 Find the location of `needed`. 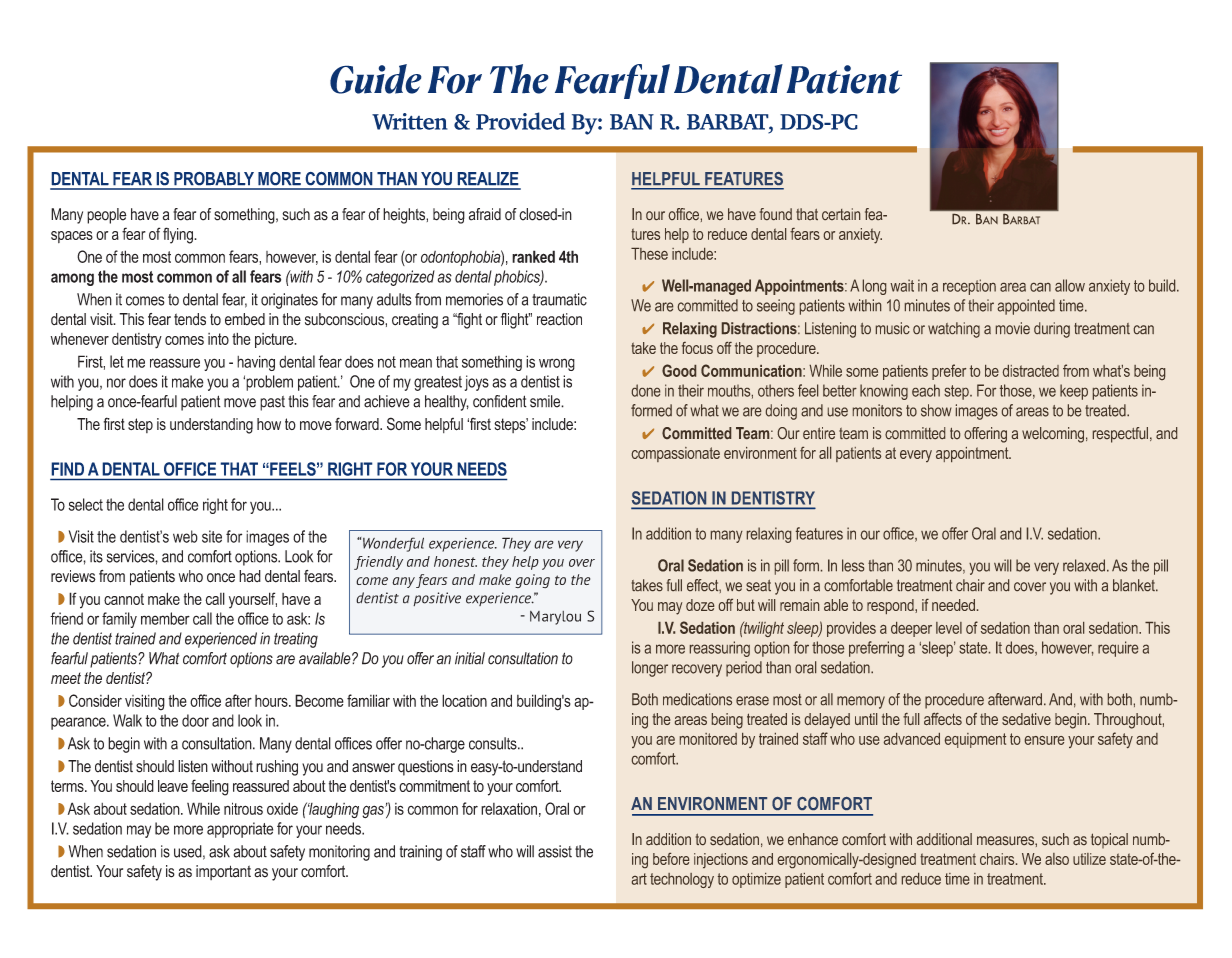

needed is located at coordinates (953, 605).
